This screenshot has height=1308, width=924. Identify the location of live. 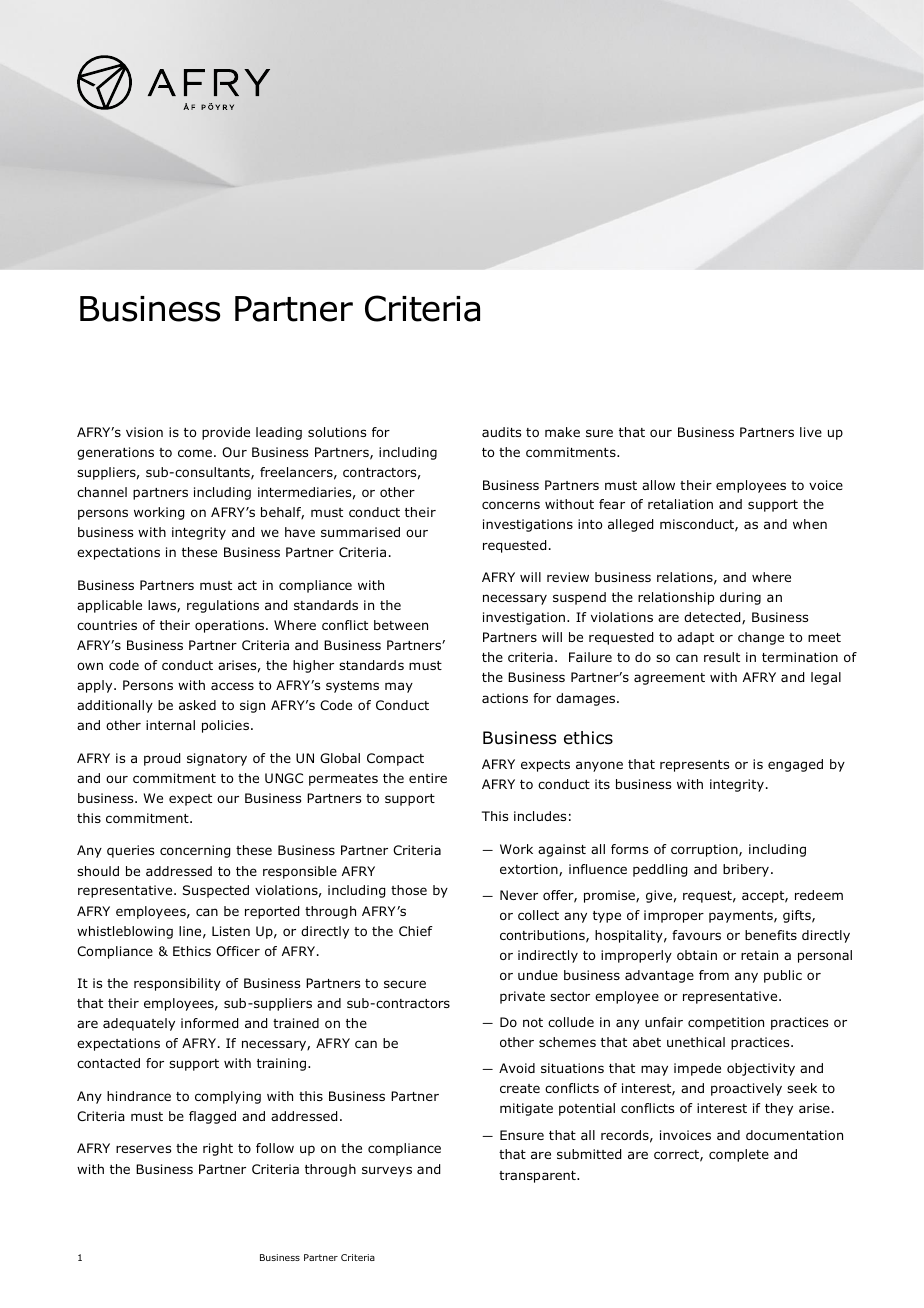
(811, 432).
